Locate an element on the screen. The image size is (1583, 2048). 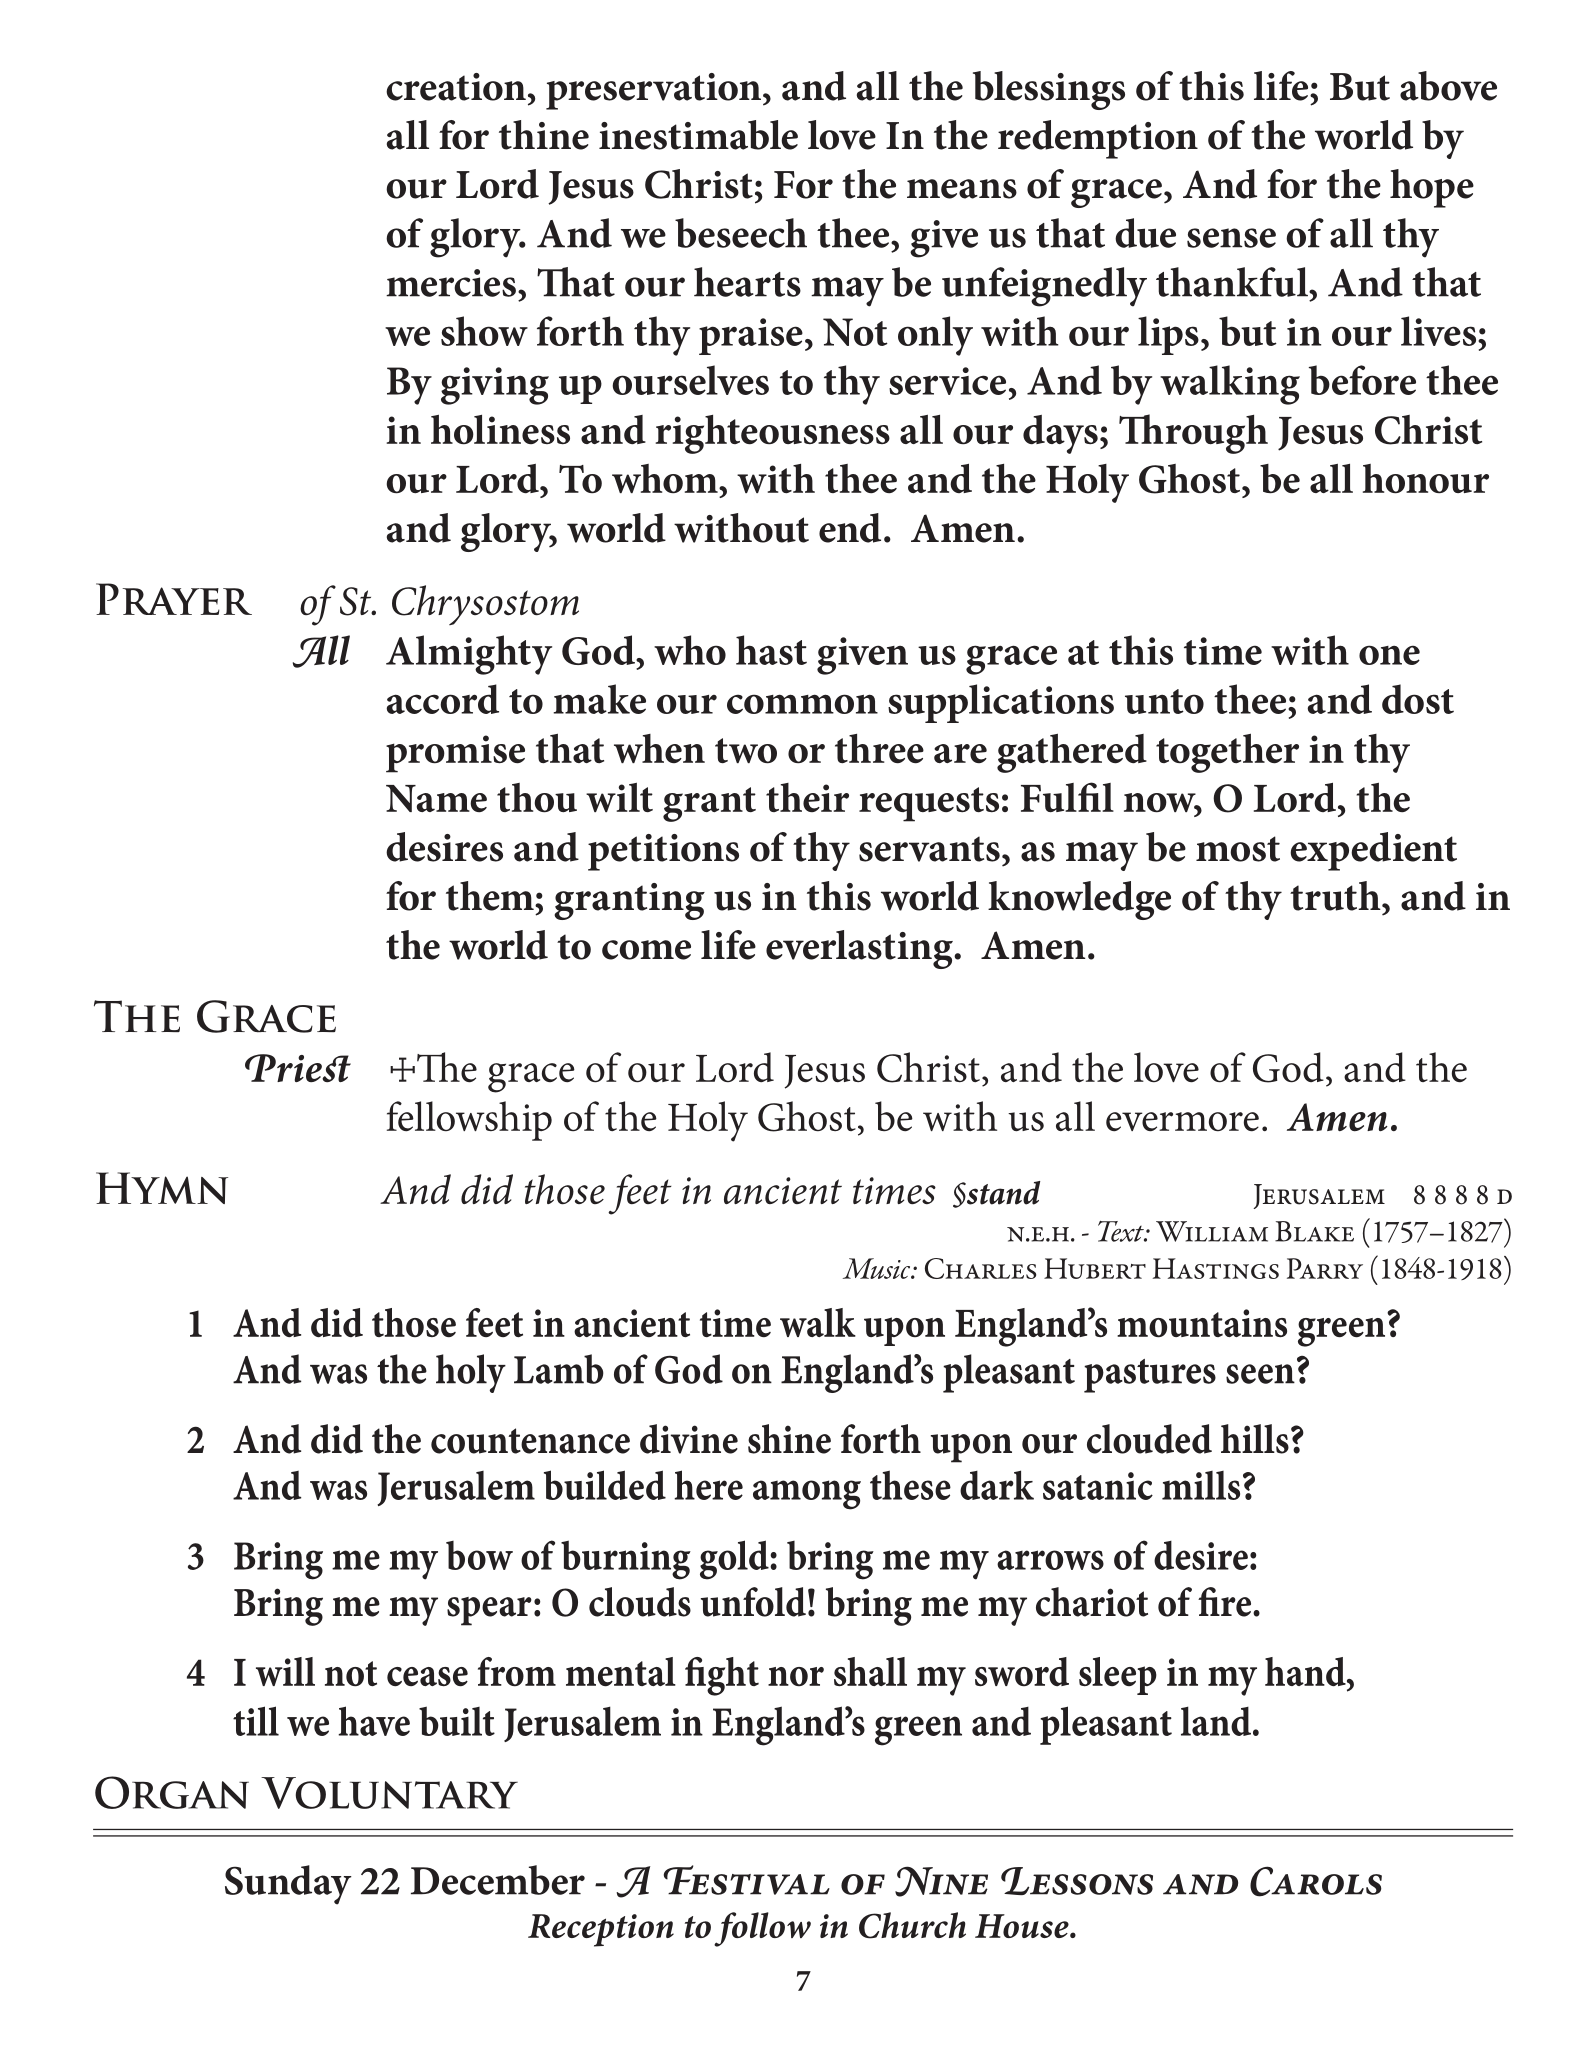
Priest is located at coordinates (298, 1068).
